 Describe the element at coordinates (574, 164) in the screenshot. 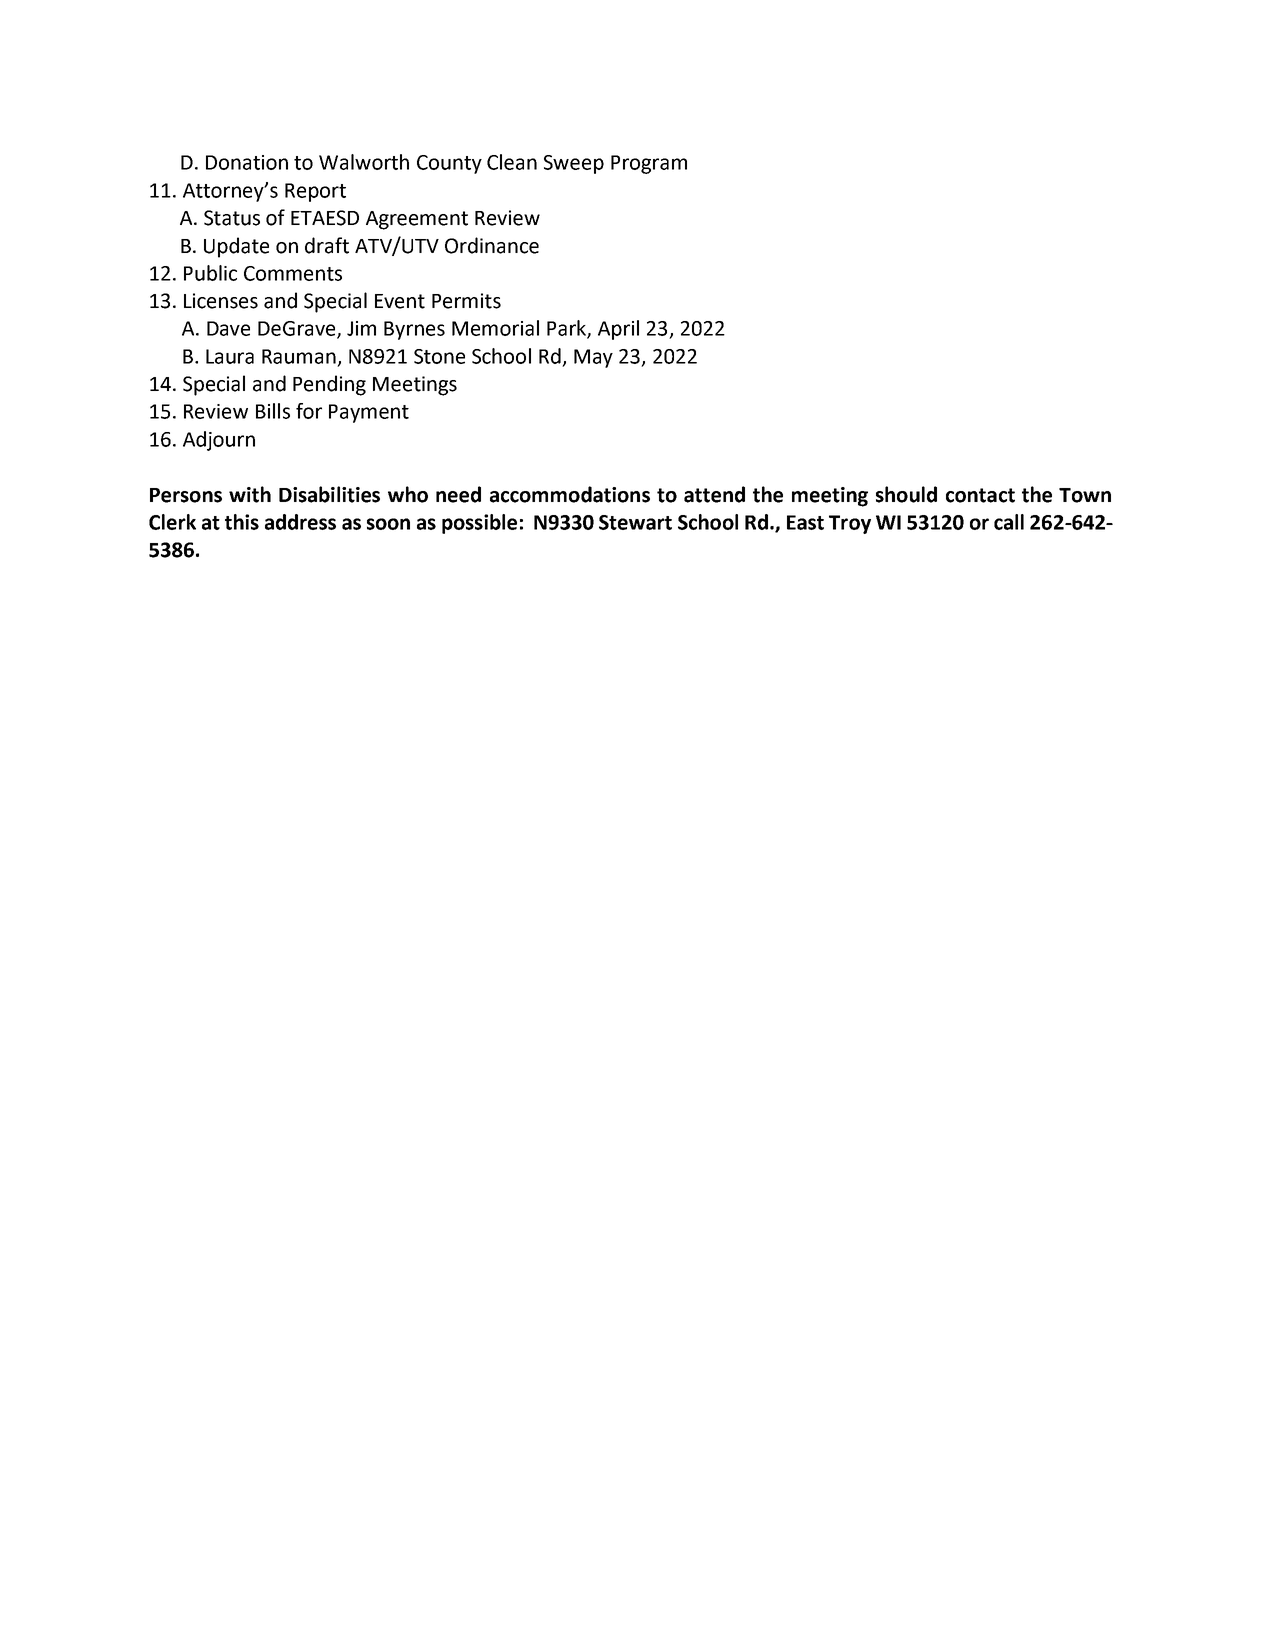

I see `Sweep` at that location.
